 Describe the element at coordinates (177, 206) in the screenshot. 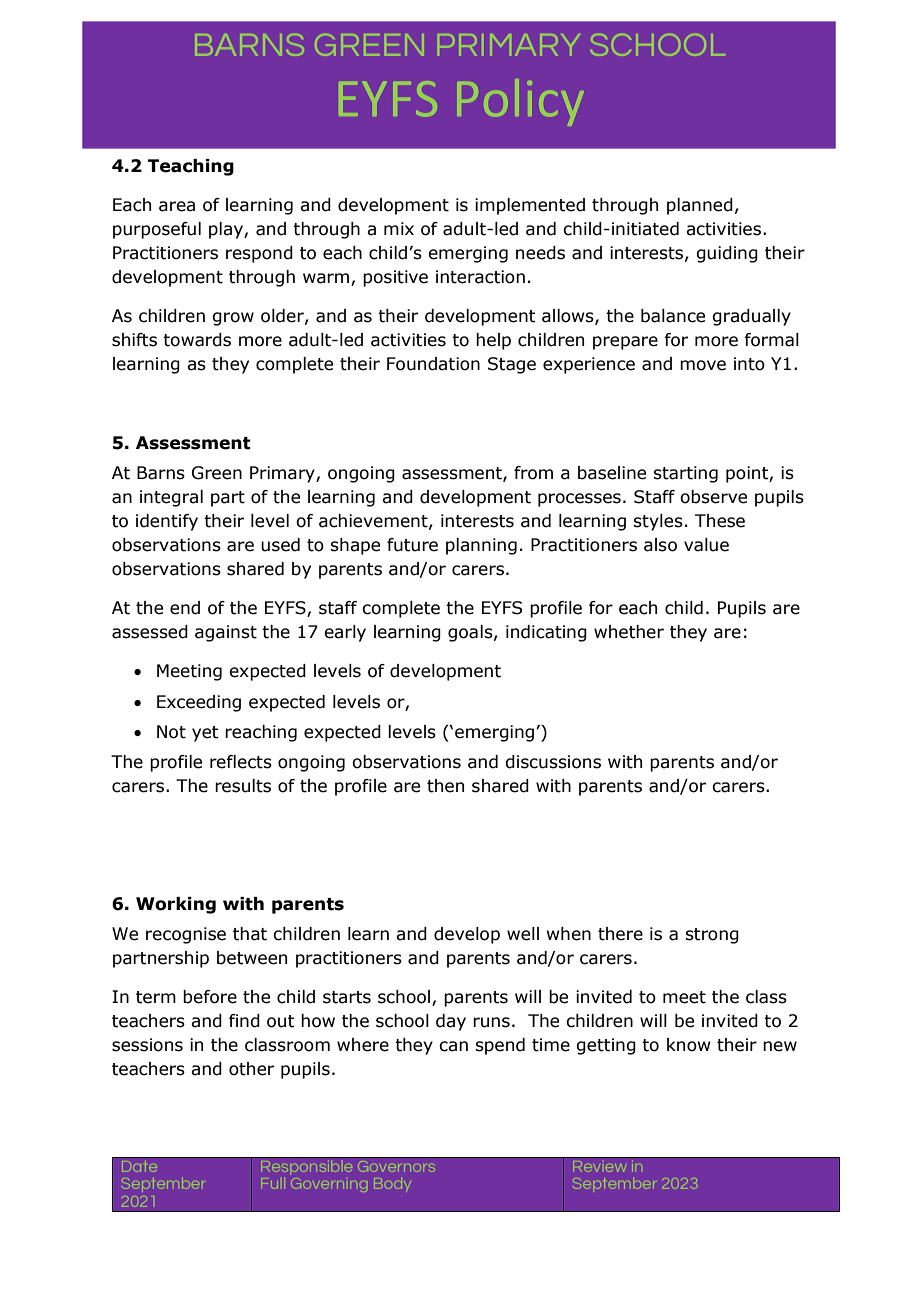

I see `area` at that location.
